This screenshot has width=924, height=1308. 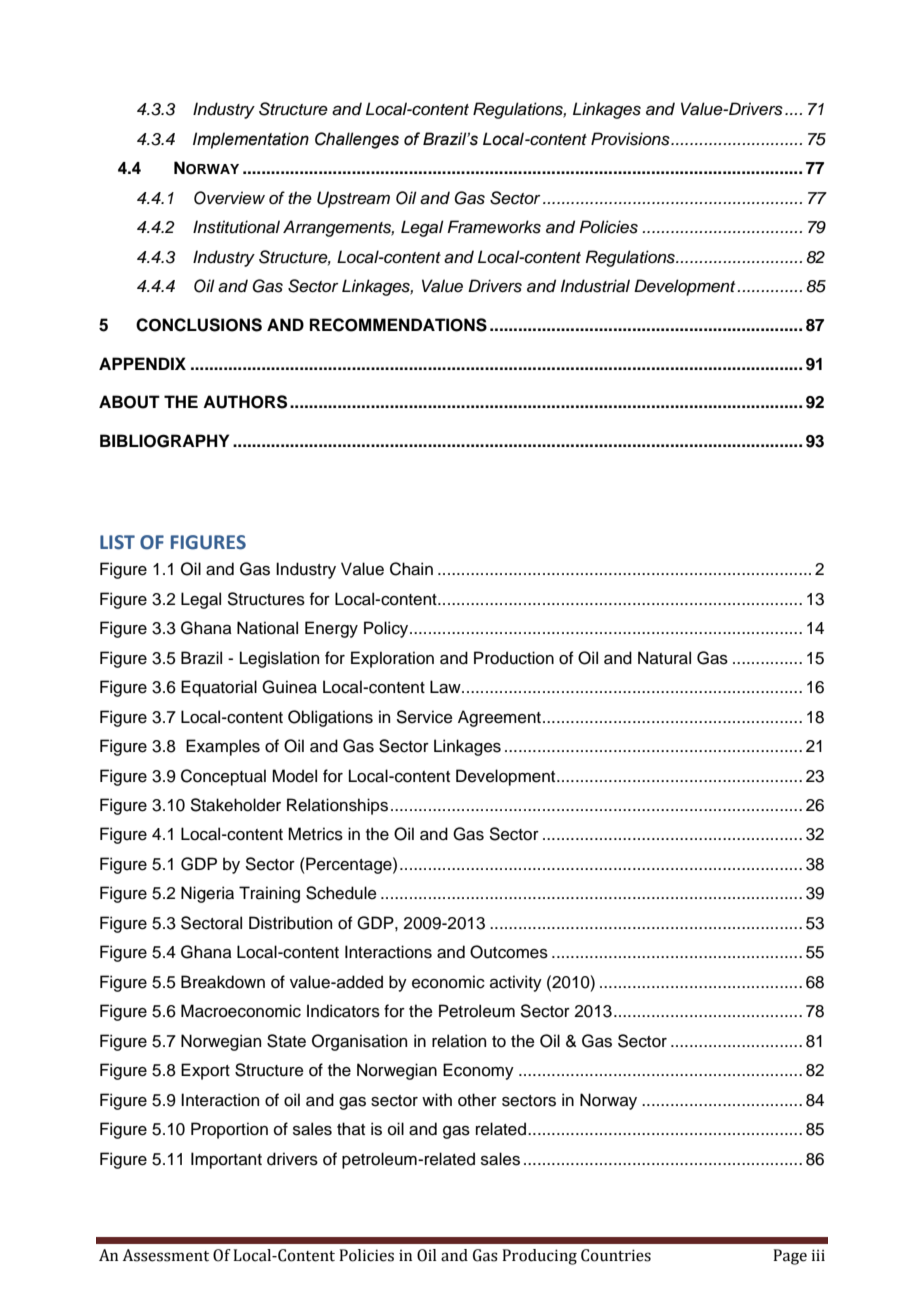 I want to click on Page, so click(x=790, y=1257).
